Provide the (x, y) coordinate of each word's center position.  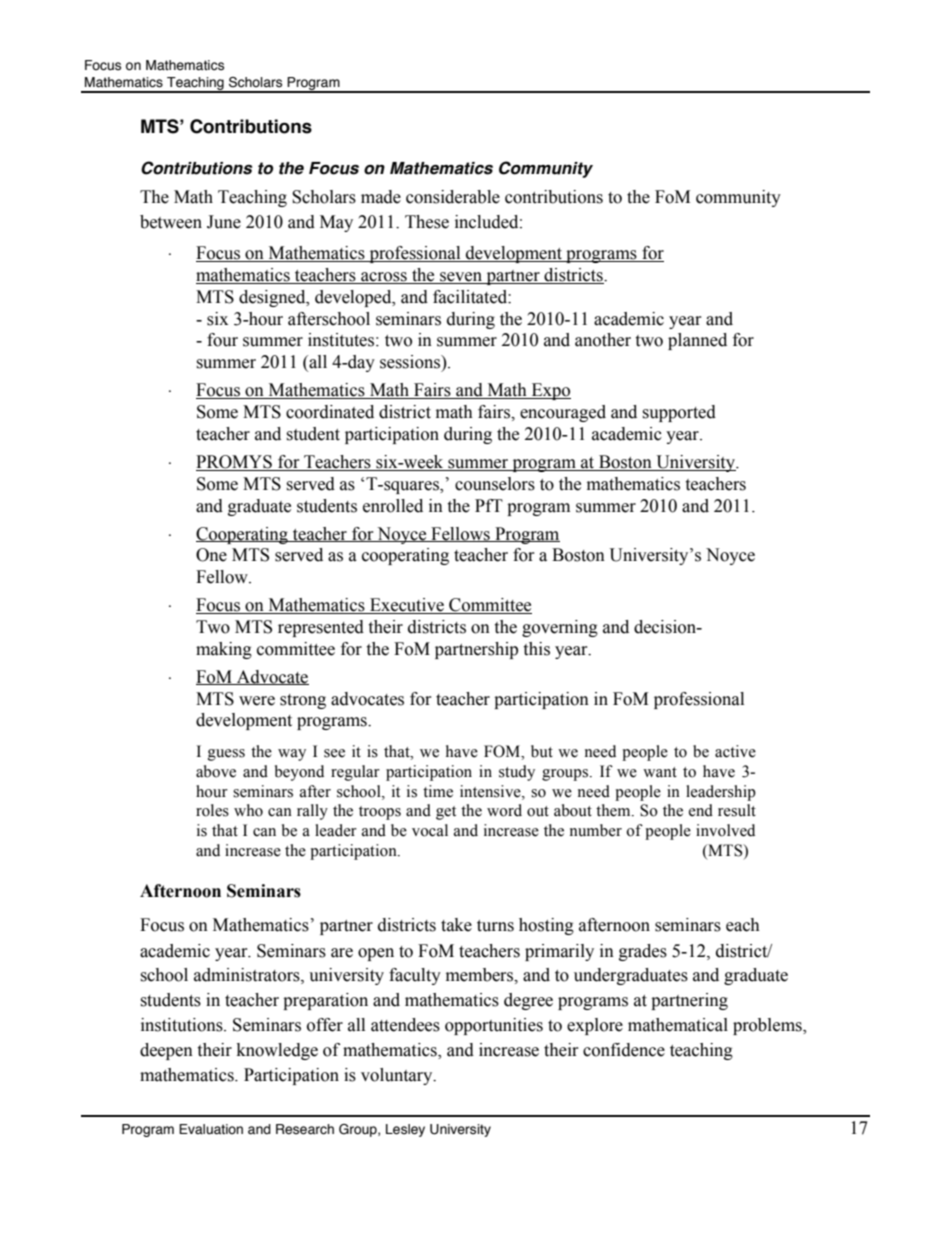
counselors (495, 484)
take (456, 925)
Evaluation (211, 1129)
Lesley (405, 1130)
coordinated (330, 412)
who (248, 810)
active (735, 751)
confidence (624, 1050)
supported (679, 413)
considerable (453, 197)
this (536, 649)
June (224, 222)
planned (697, 341)
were (257, 701)
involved (725, 830)
